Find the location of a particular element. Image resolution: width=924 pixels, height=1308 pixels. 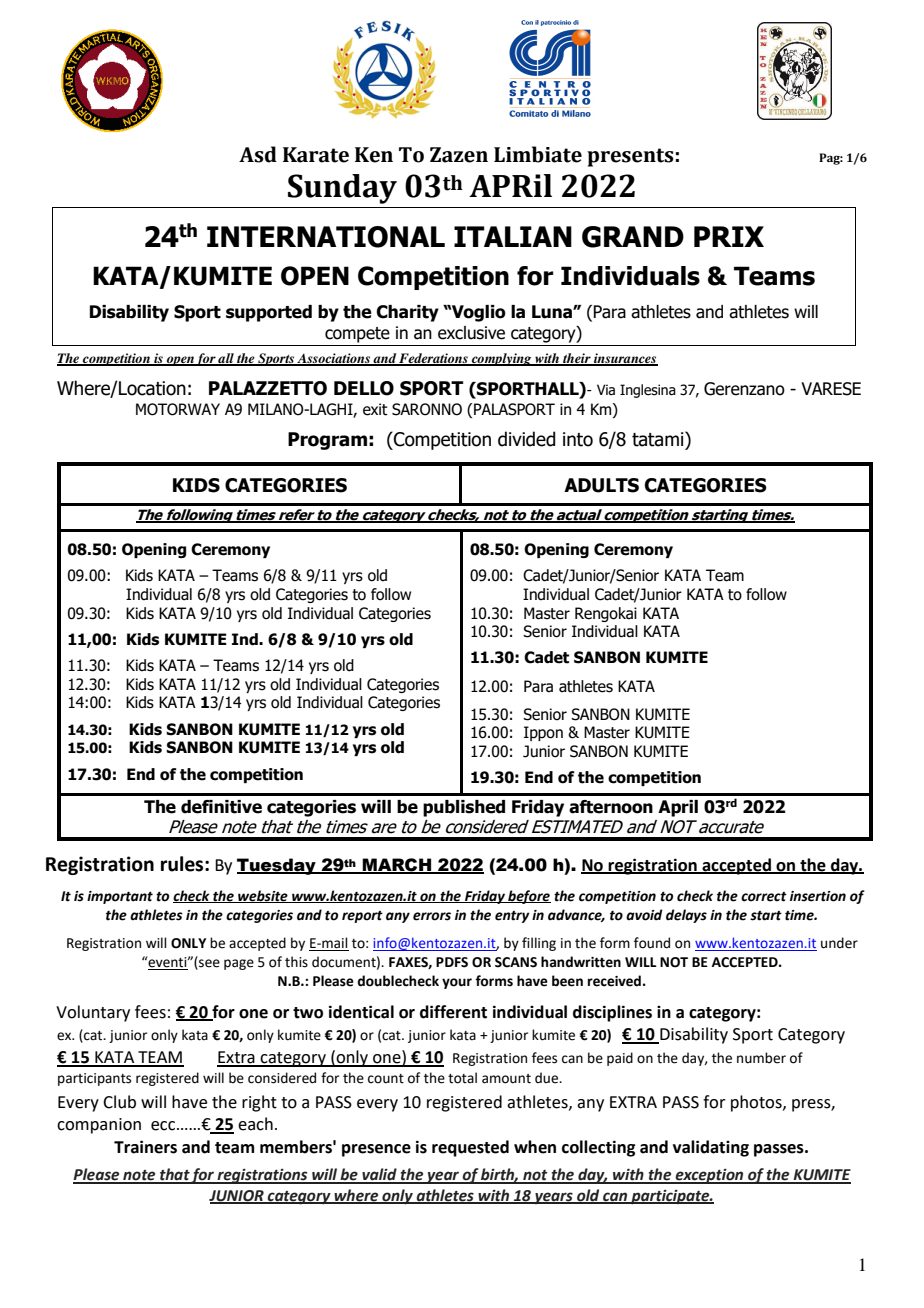

errors is located at coordinates (432, 916).
